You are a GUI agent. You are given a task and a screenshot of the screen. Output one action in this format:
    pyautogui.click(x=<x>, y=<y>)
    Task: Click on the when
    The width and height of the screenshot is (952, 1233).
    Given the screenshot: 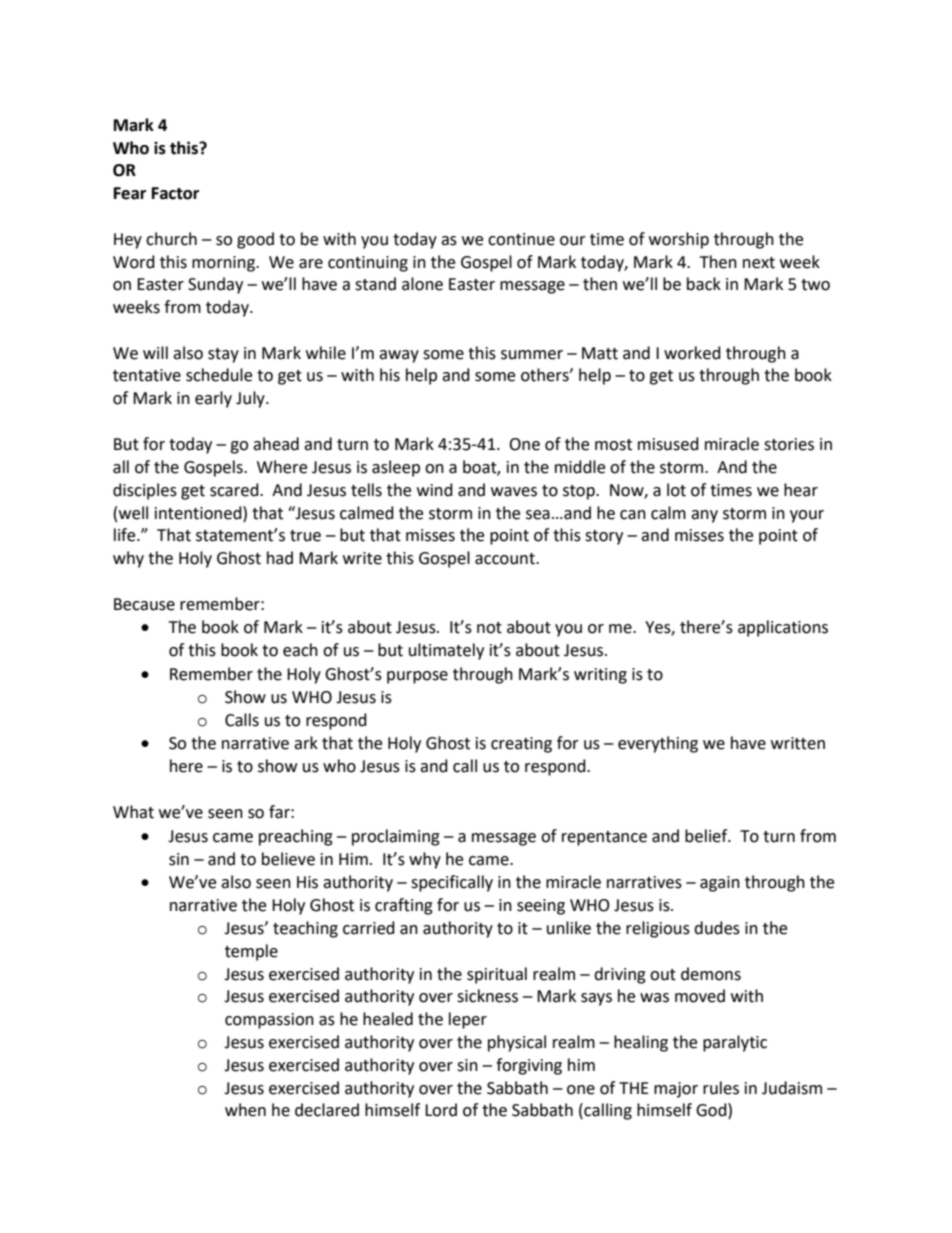 What is the action you would take?
    pyautogui.click(x=245, y=1110)
